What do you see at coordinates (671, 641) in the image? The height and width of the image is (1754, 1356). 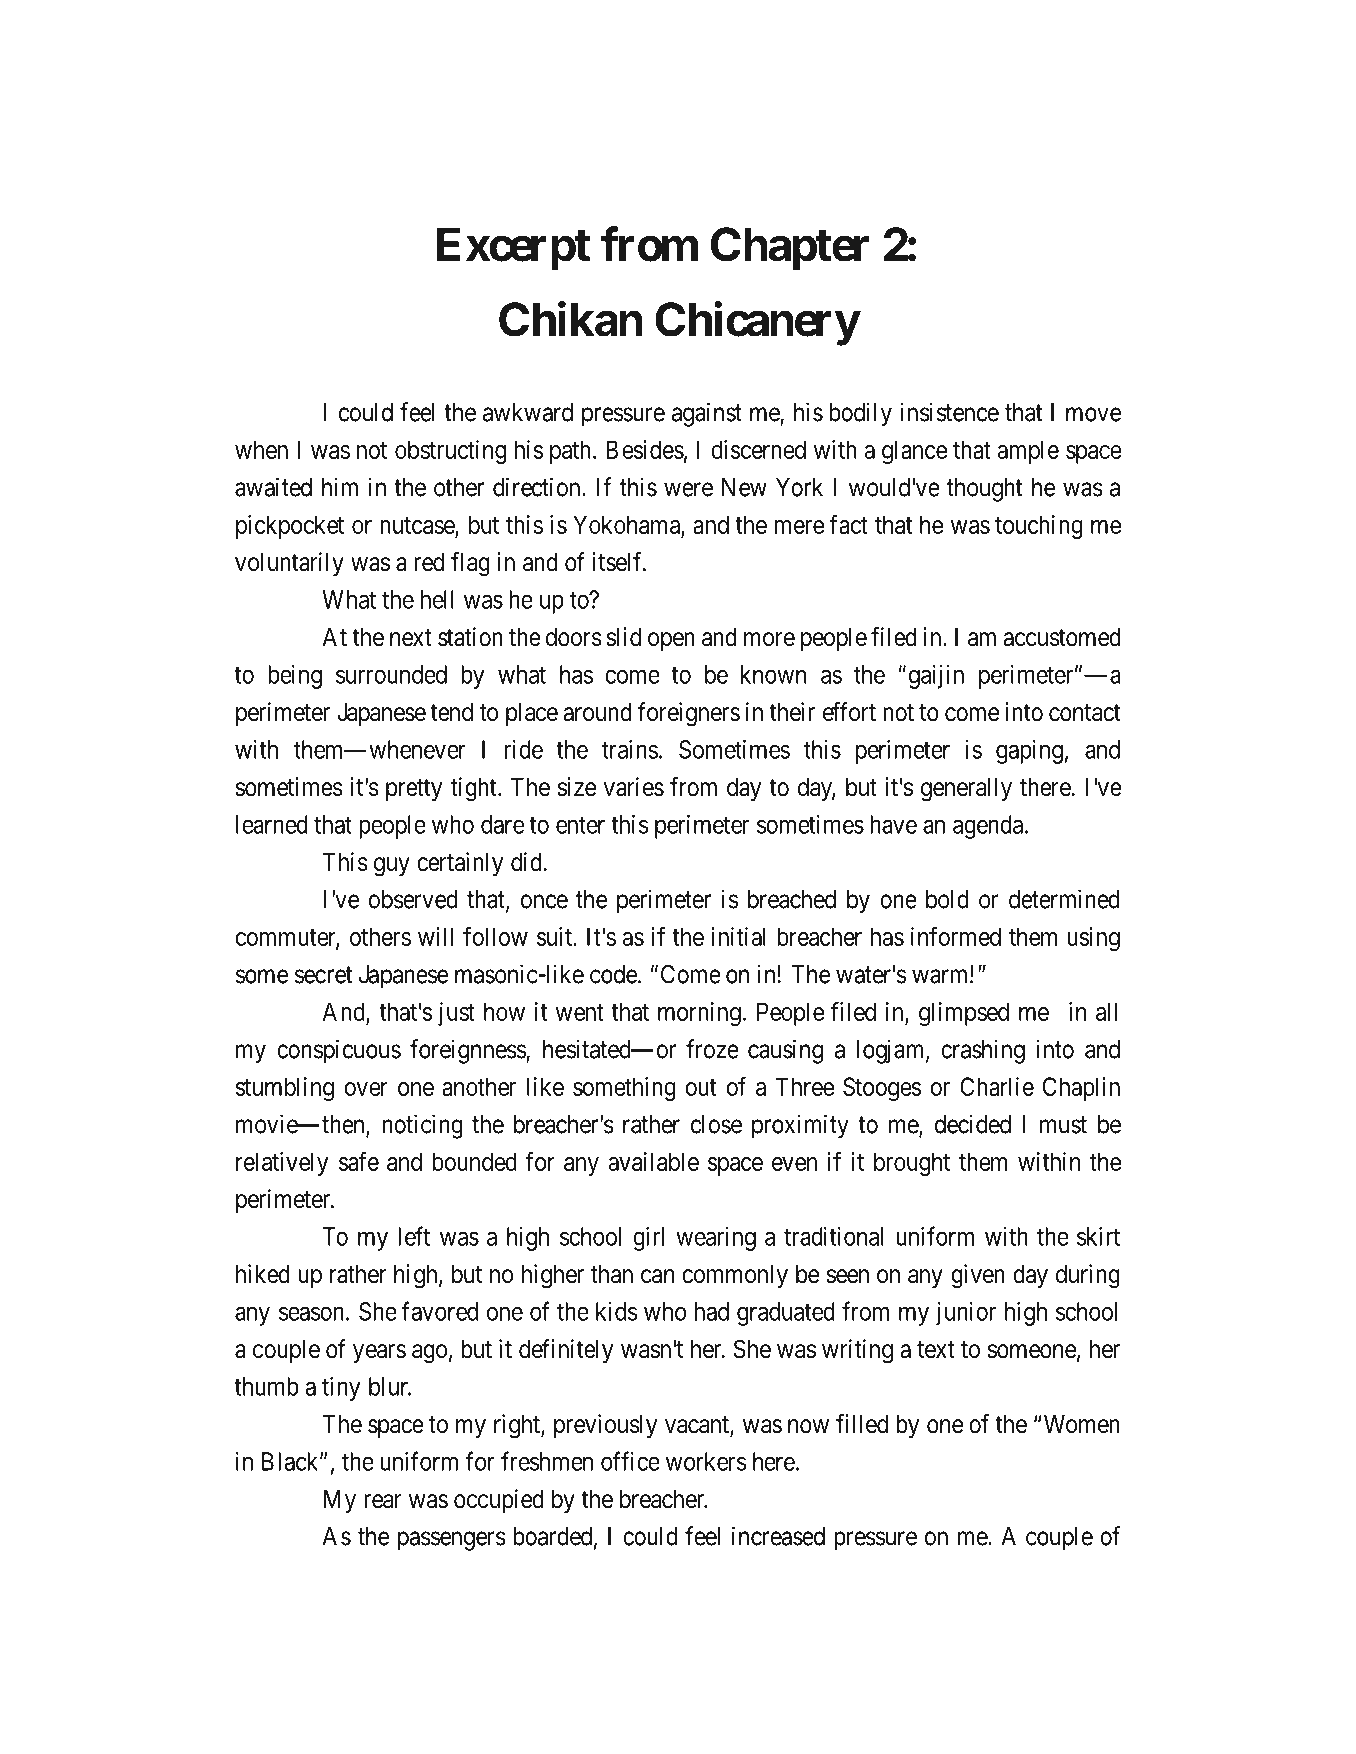 I see `open` at bounding box center [671, 641].
